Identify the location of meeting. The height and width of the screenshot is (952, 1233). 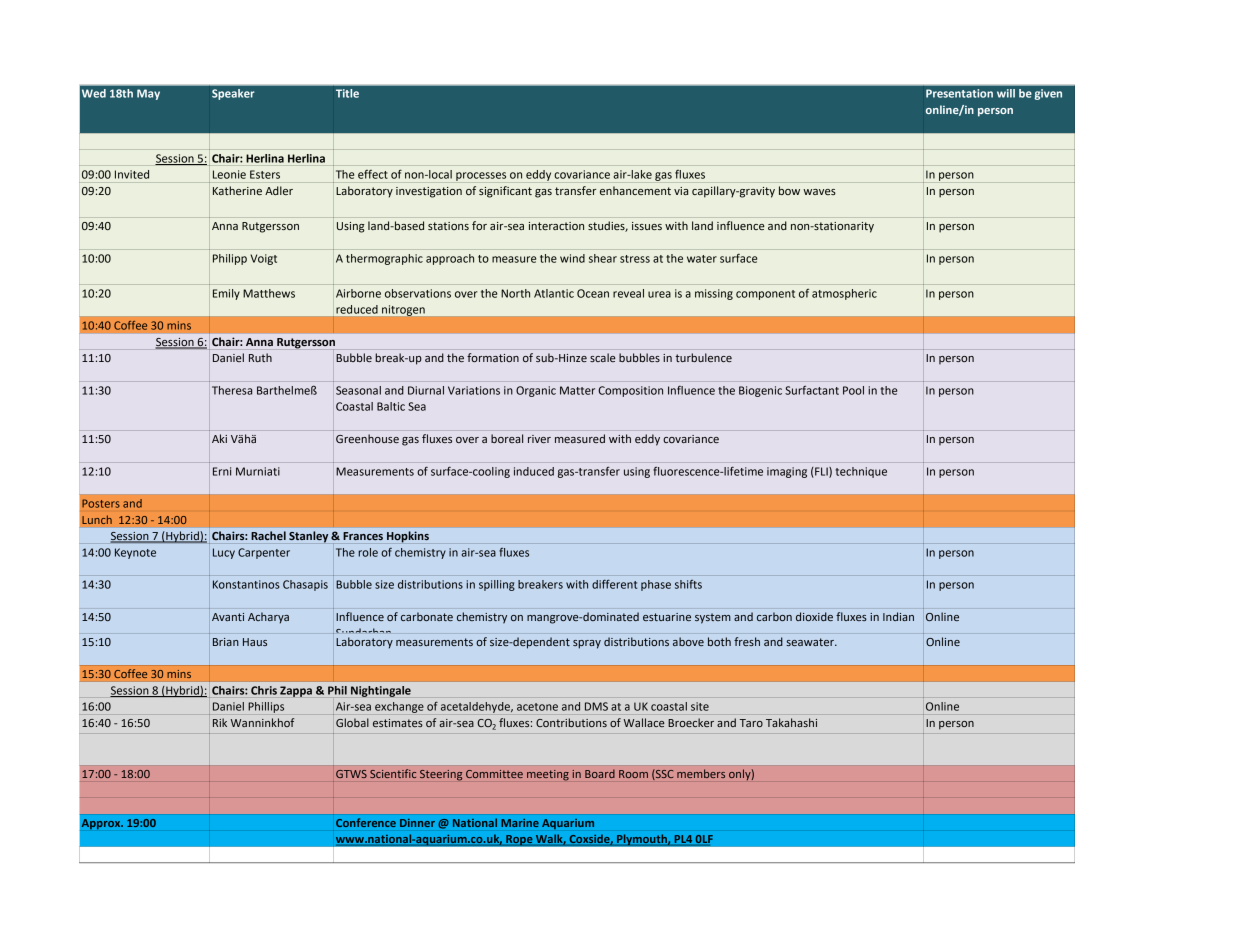
(548, 775).
